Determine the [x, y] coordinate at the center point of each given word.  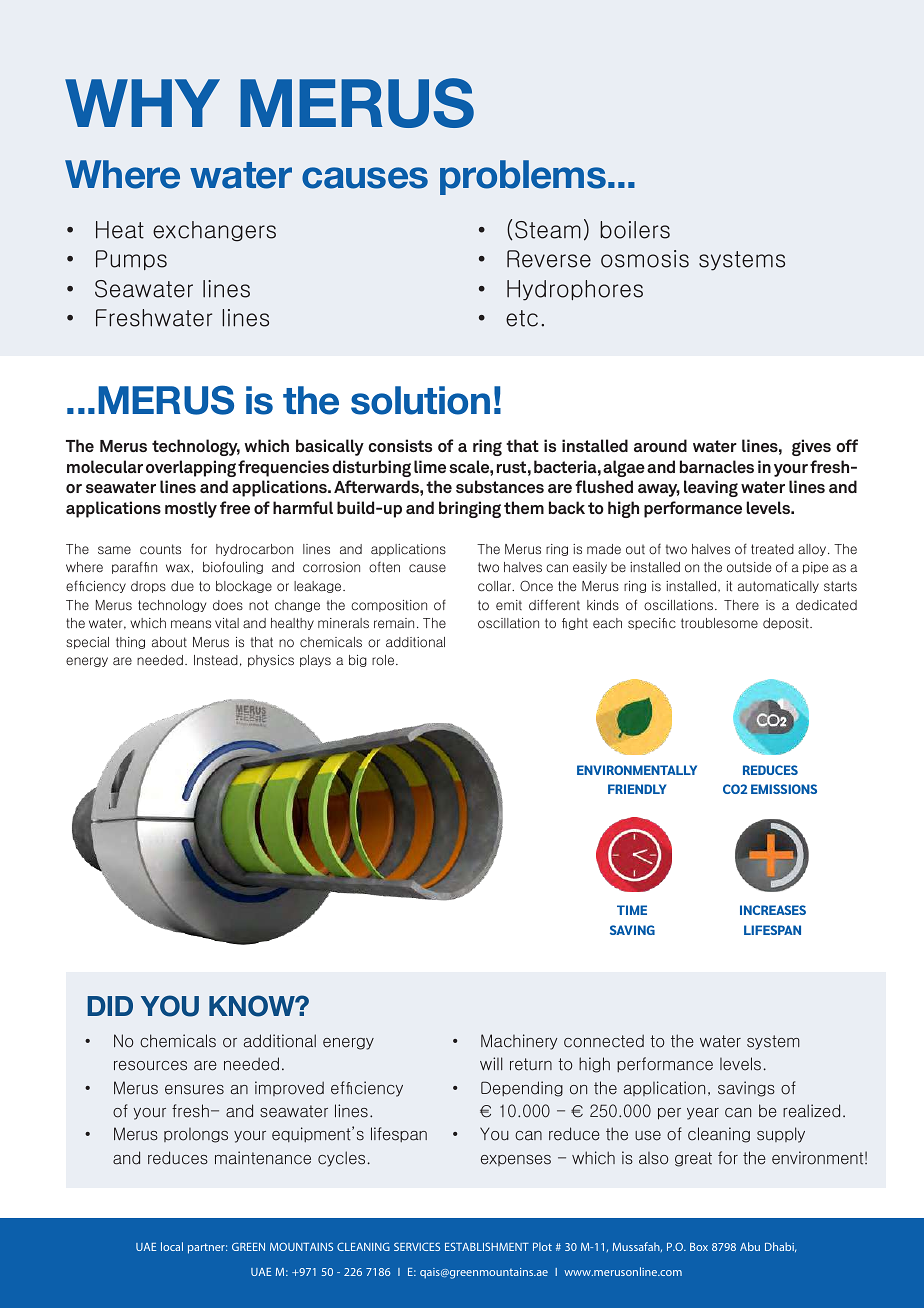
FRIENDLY [637, 789]
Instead [216, 660]
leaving [711, 488]
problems [523, 177]
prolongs [196, 1135]
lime [430, 466]
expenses [516, 1160]
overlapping [191, 468]
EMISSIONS [784, 789]
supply [781, 1135]
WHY [142, 103]
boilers [635, 230]
